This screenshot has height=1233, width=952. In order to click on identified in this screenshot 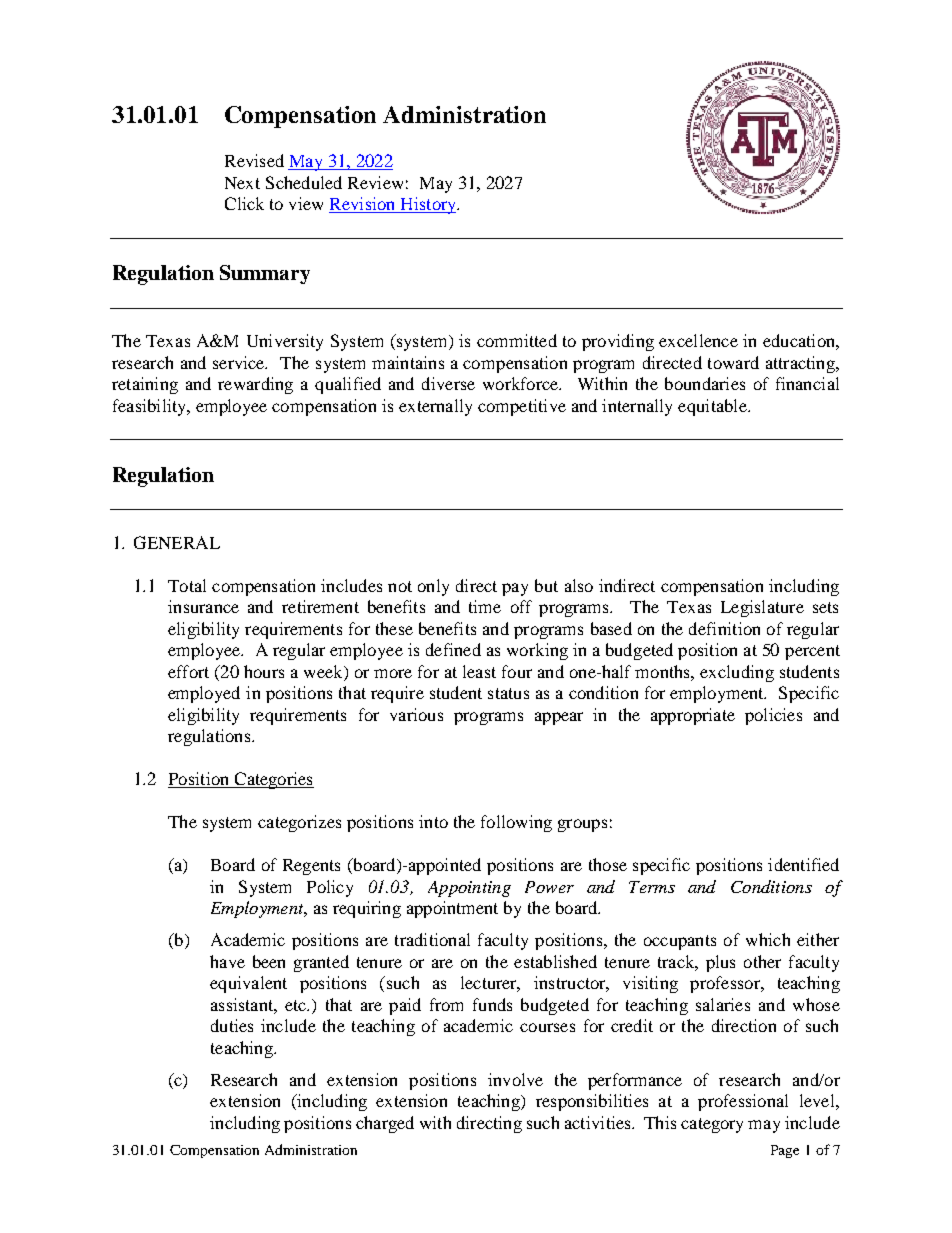, I will do `click(803, 864)`.
